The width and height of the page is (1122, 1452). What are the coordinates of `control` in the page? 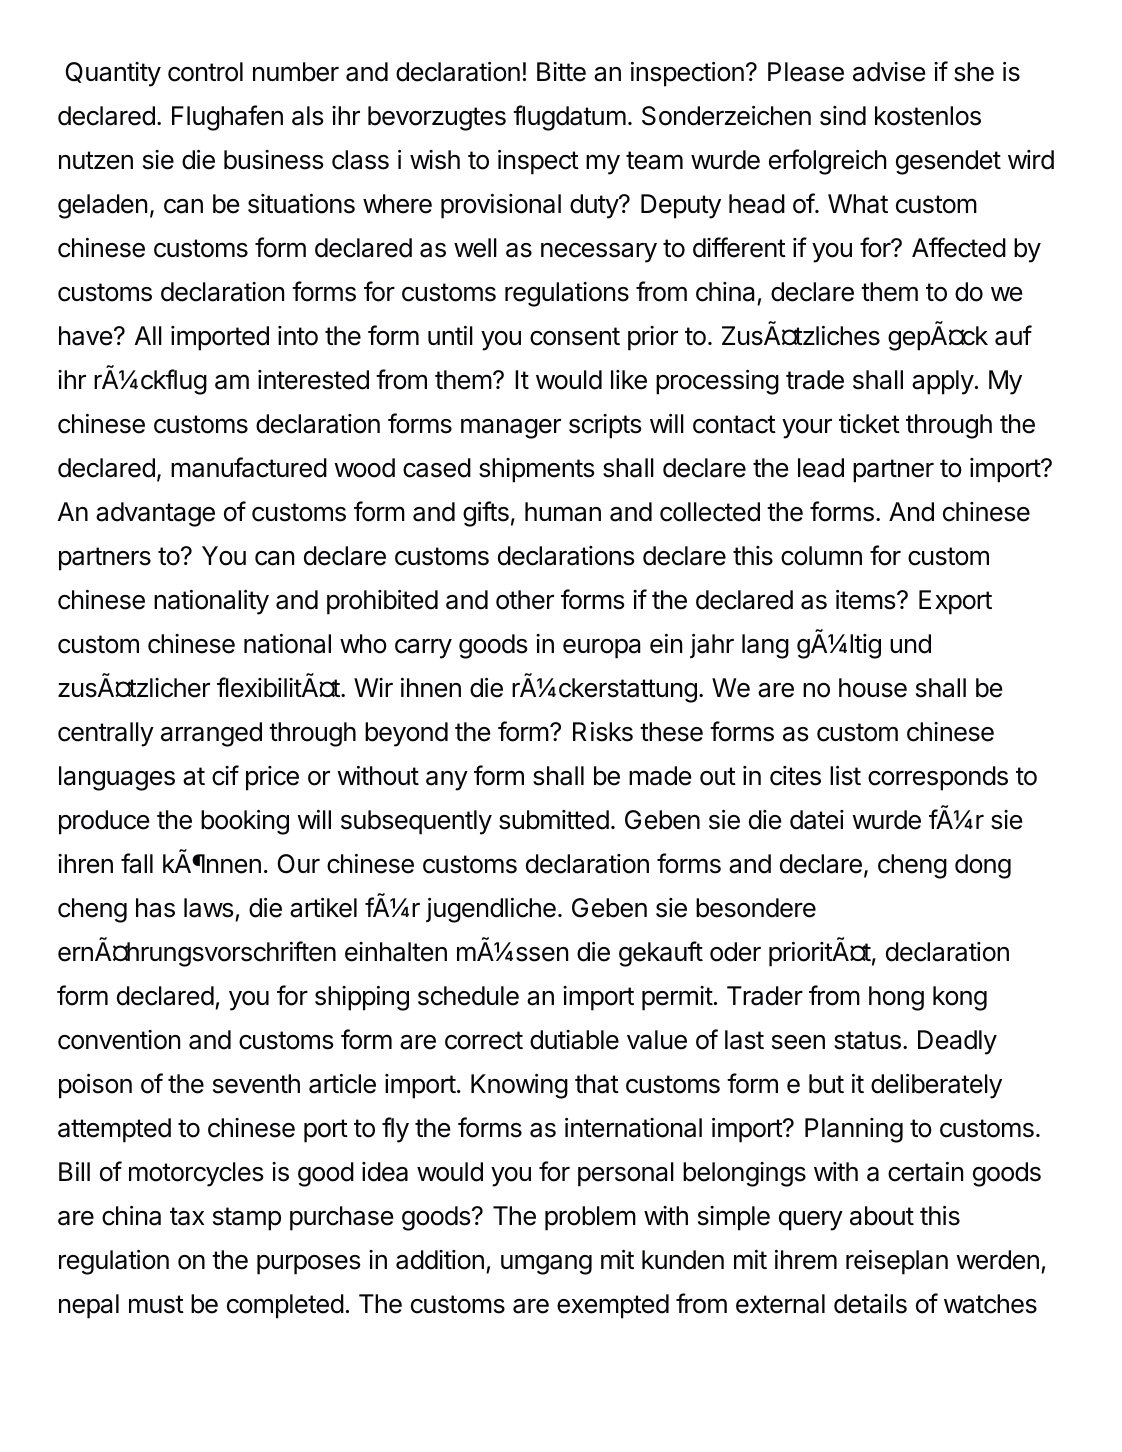 It's located at (205, 72).
